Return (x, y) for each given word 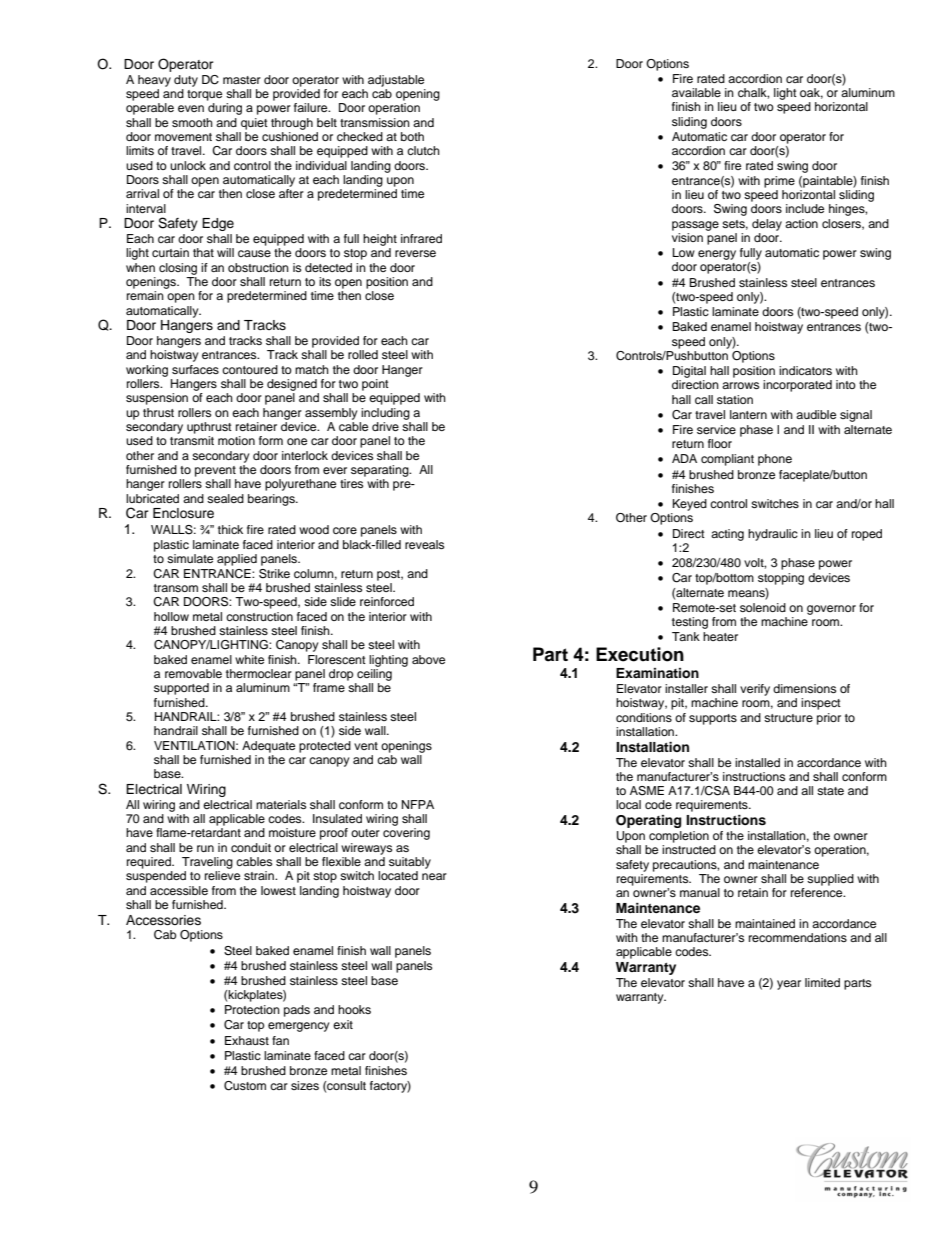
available (696, 92)
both (412, 136)
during (225, 109)
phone (775, 460)
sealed (225, 498)
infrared (421, 238)
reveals (424, 544)
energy (717, 255)
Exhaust (247, 1040)
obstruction (258, 267)
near (434, 876)
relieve (222, 875)
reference (818, 892)
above (428, 659)
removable (193, 673)
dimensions (804, 688)
